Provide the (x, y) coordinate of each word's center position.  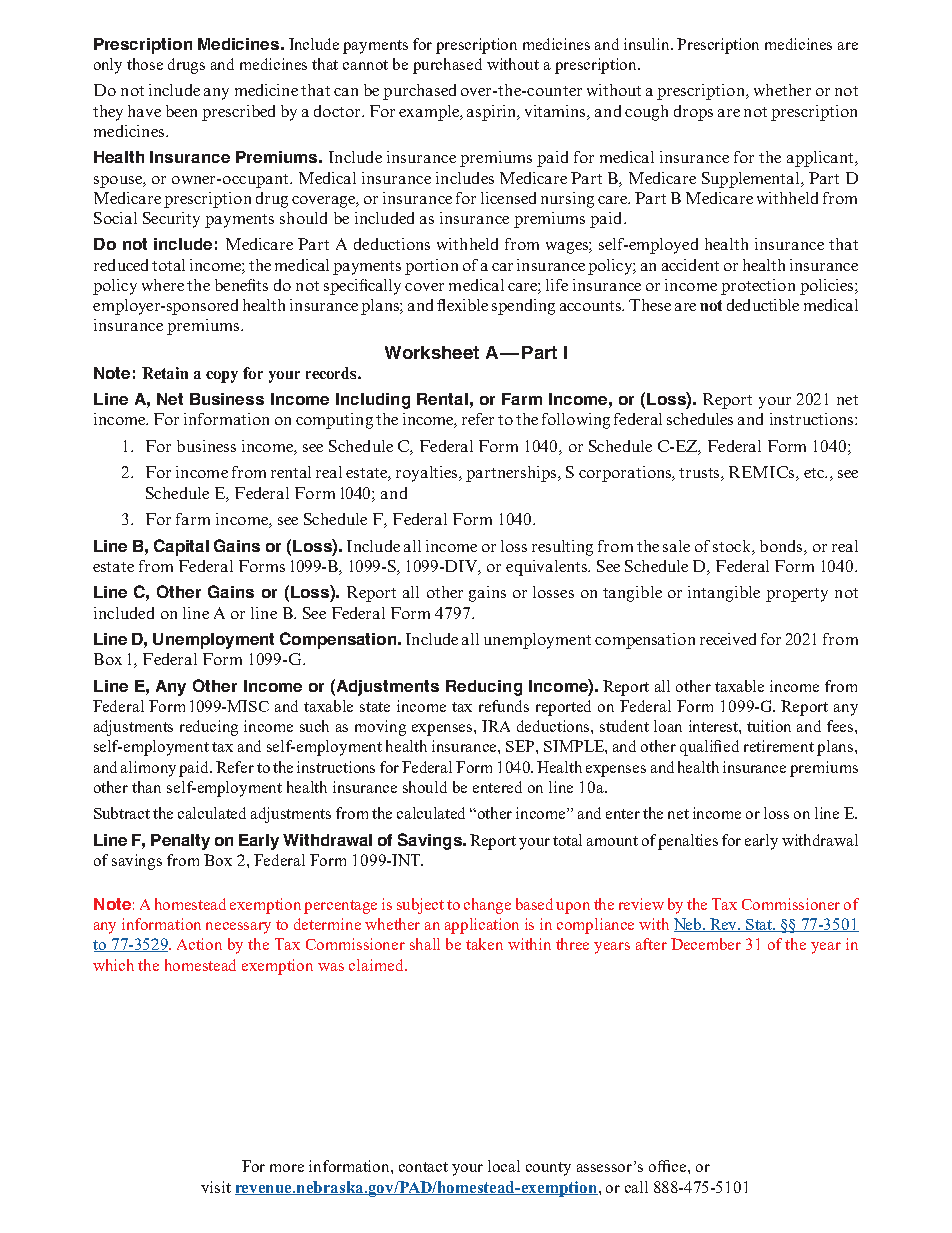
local (504, 1166)
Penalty (180, 842)
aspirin (493, 113)
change (487, 906)
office (669, 1166)
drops (693, 113)
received (728, 639)
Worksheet (432, 352)
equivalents (548, 568)
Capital (181, 547)
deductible (763, 305)
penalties (688, 842)
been (181, 111)
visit (216, 1187)
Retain (165, 373)
